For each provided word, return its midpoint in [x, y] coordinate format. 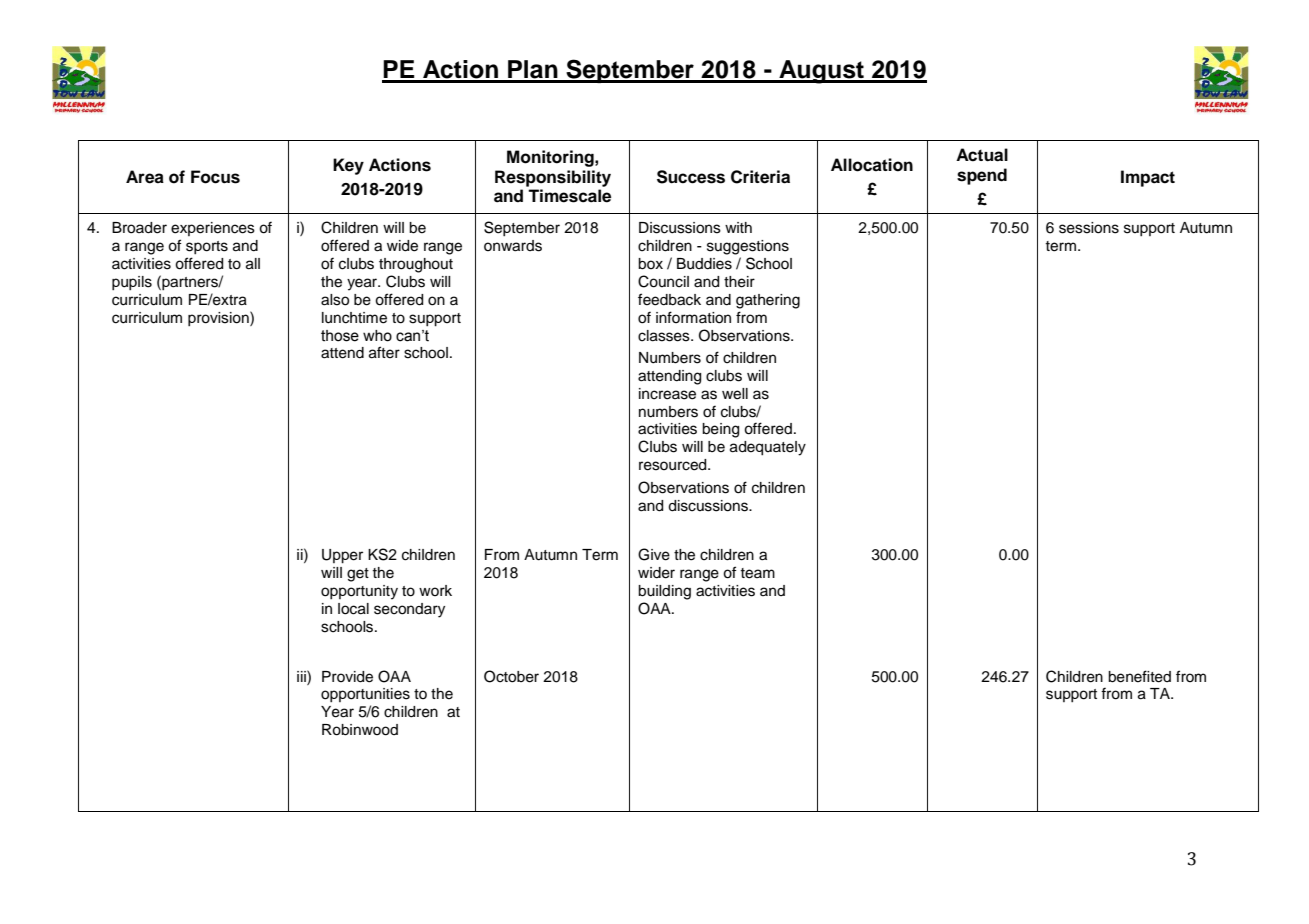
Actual [982, 155]
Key [348, 166]
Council [663, 281]
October [511, 676]
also [335, 300]
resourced [674, 465]
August [821, 72]
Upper [342, 556]
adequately [768, 448]
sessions [1089, 228]
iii [302, 676]
